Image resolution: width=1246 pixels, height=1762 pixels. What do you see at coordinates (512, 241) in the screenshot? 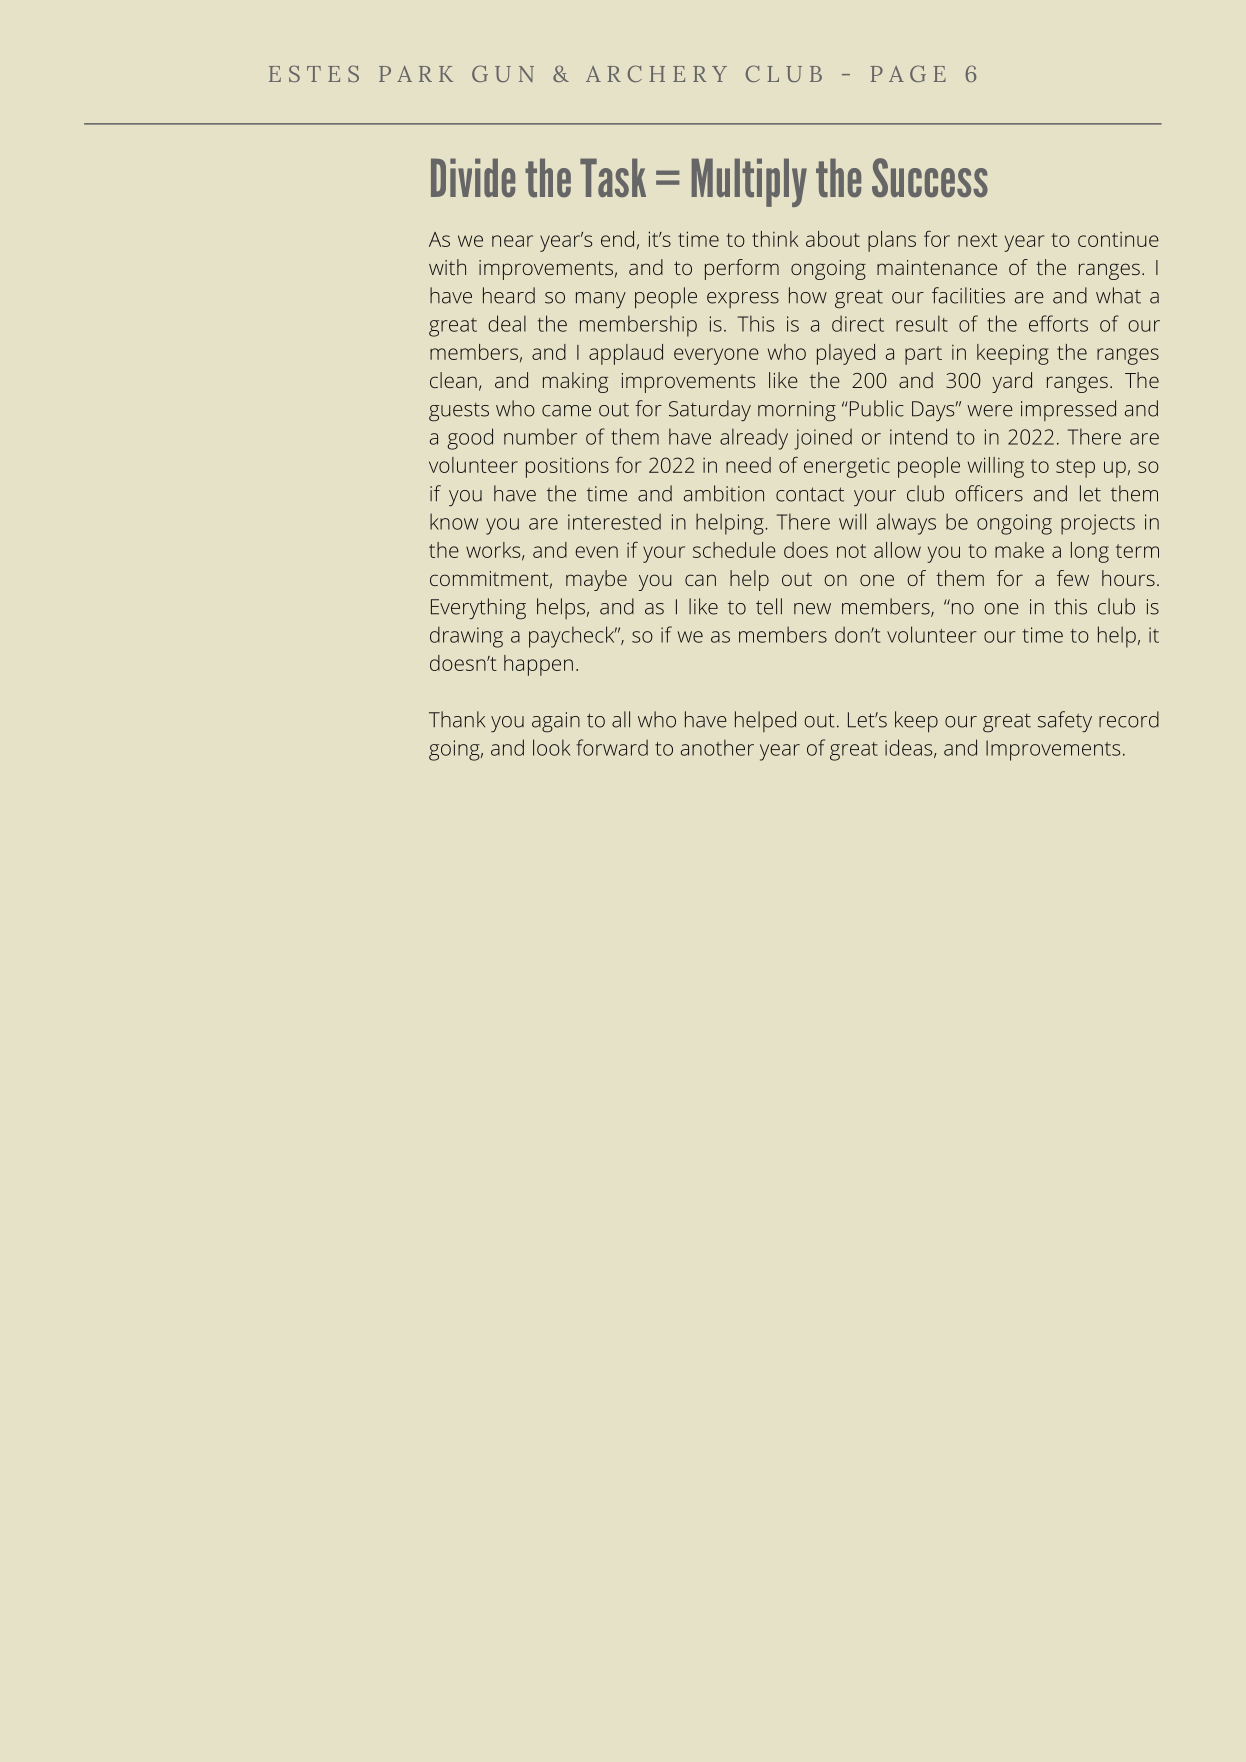
I see `near` at bounding box center [512, 241].
